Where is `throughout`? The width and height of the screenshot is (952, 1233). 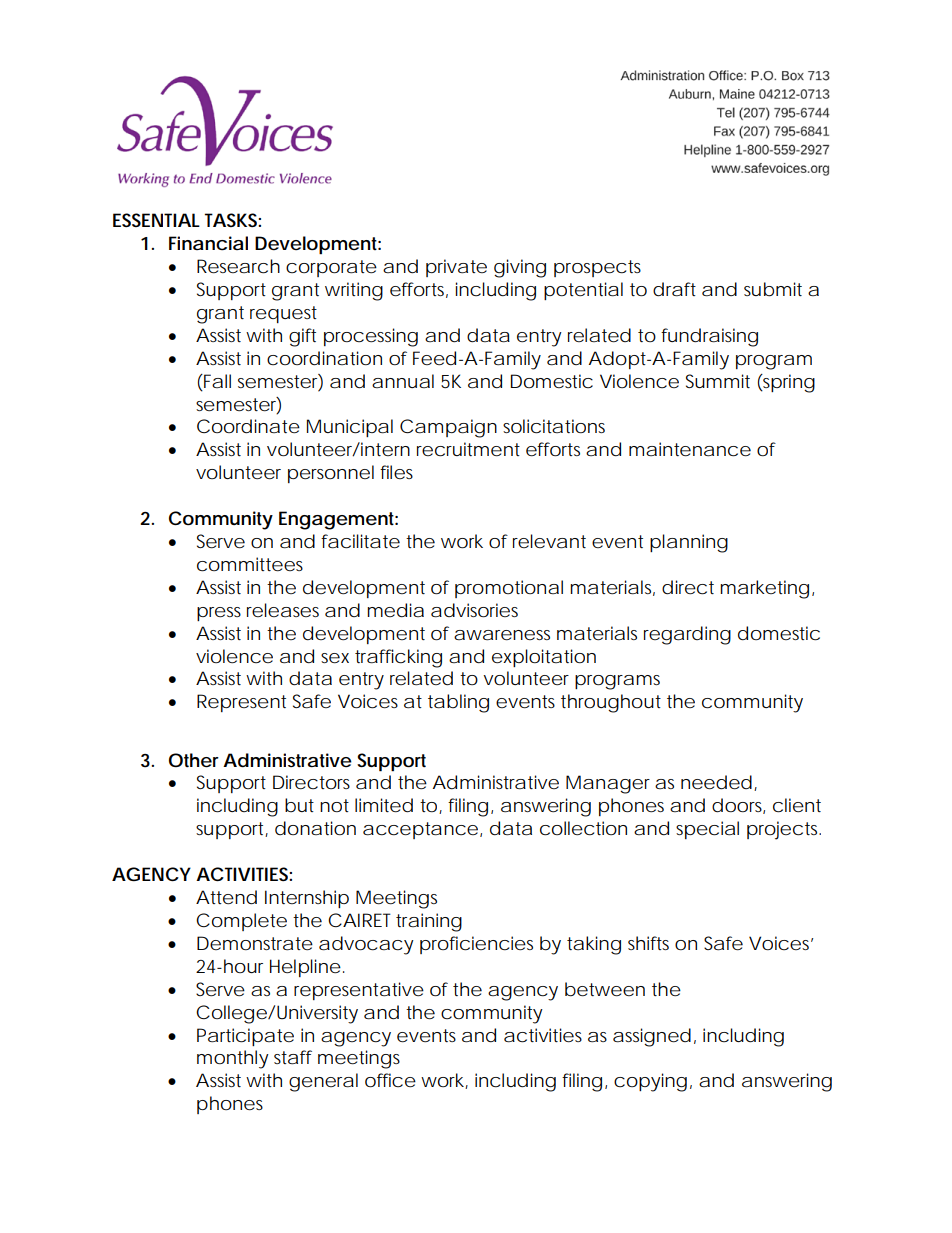 throughout is located at coordinates (611, 703).
